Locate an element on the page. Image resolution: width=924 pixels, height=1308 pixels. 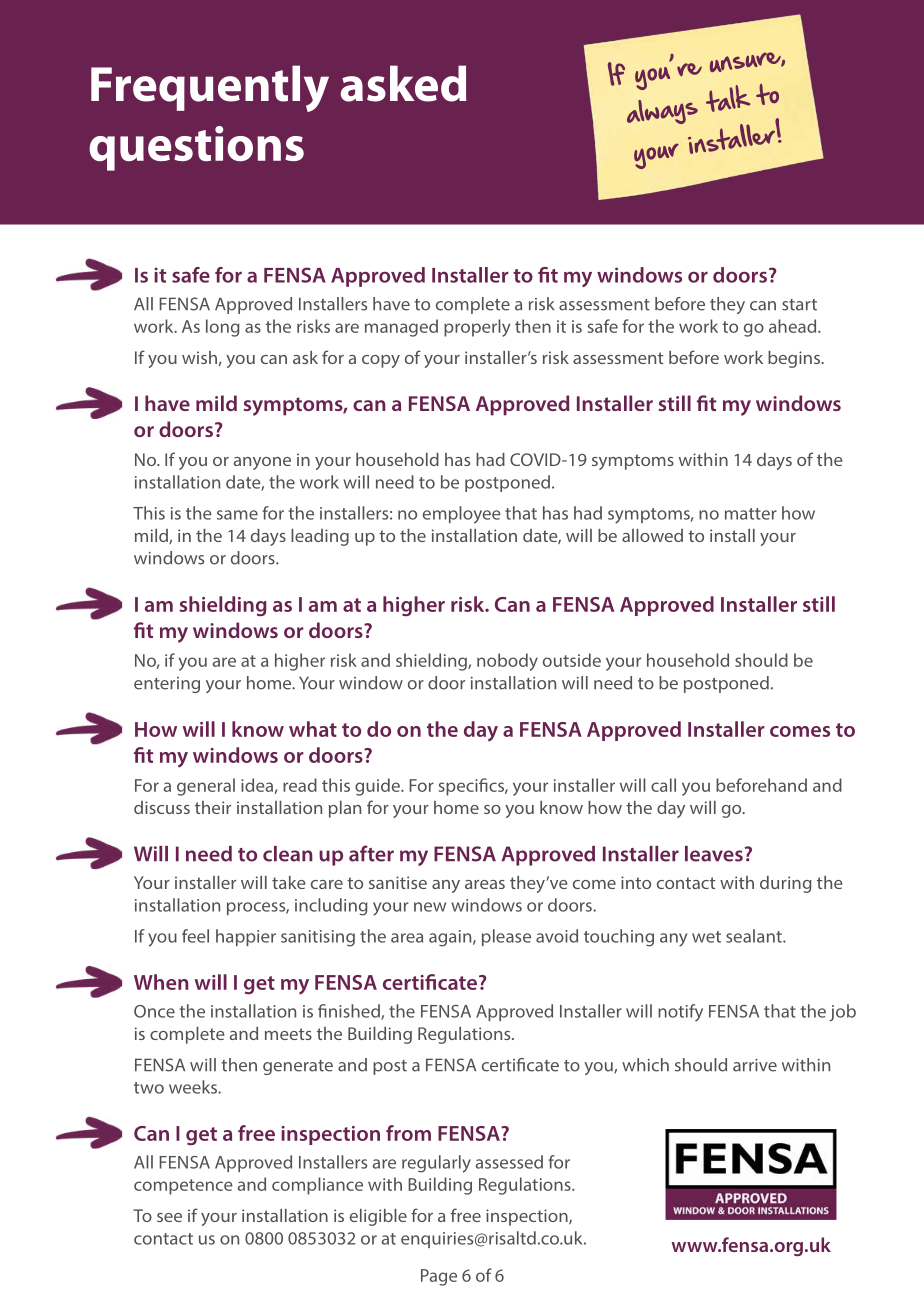
new is located at coordinates (430, 907).
